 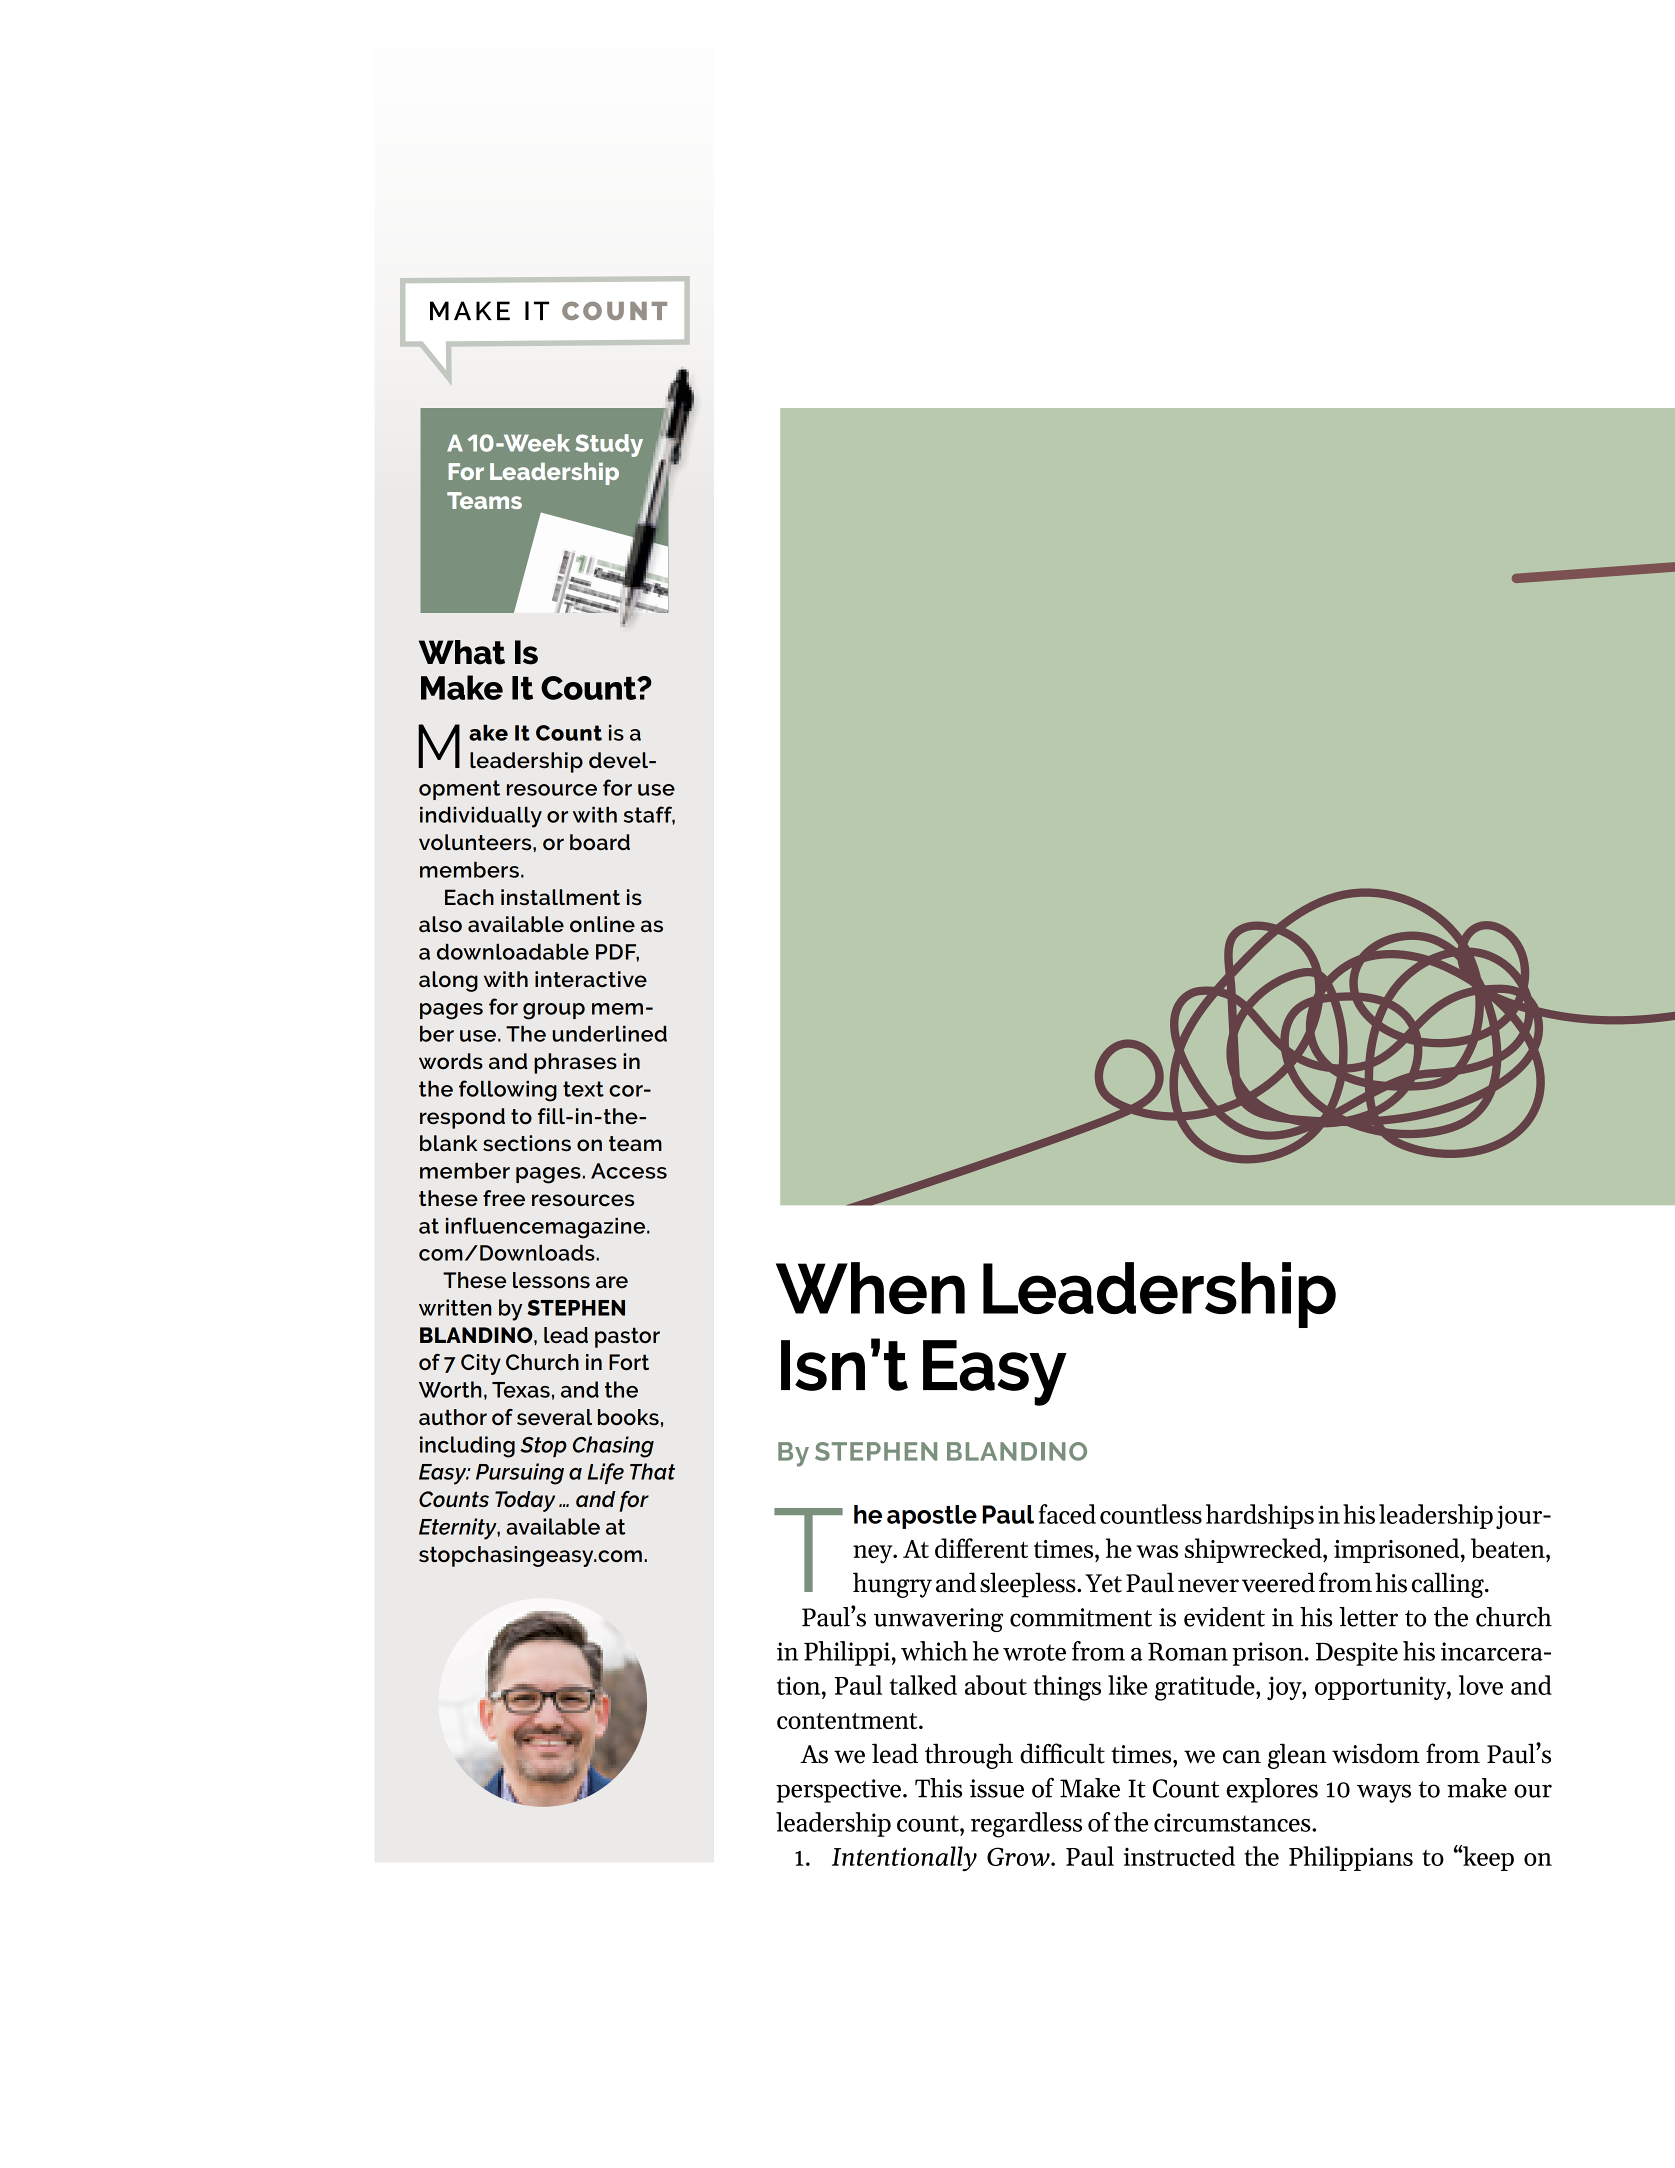 I want to click on issue, so click(x=997, y=1788).
